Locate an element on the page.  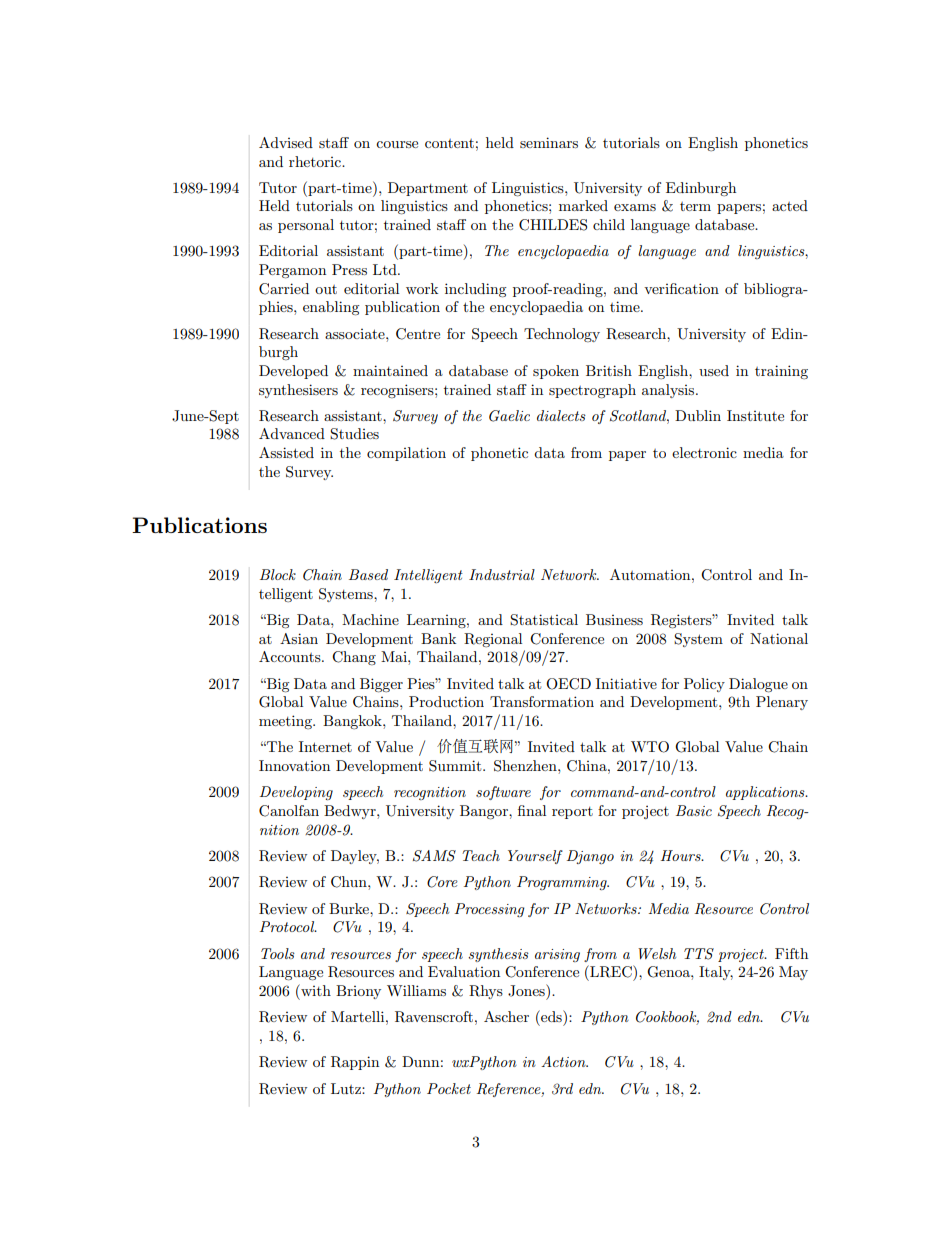
Action is located at coordinates (564, 1061).
